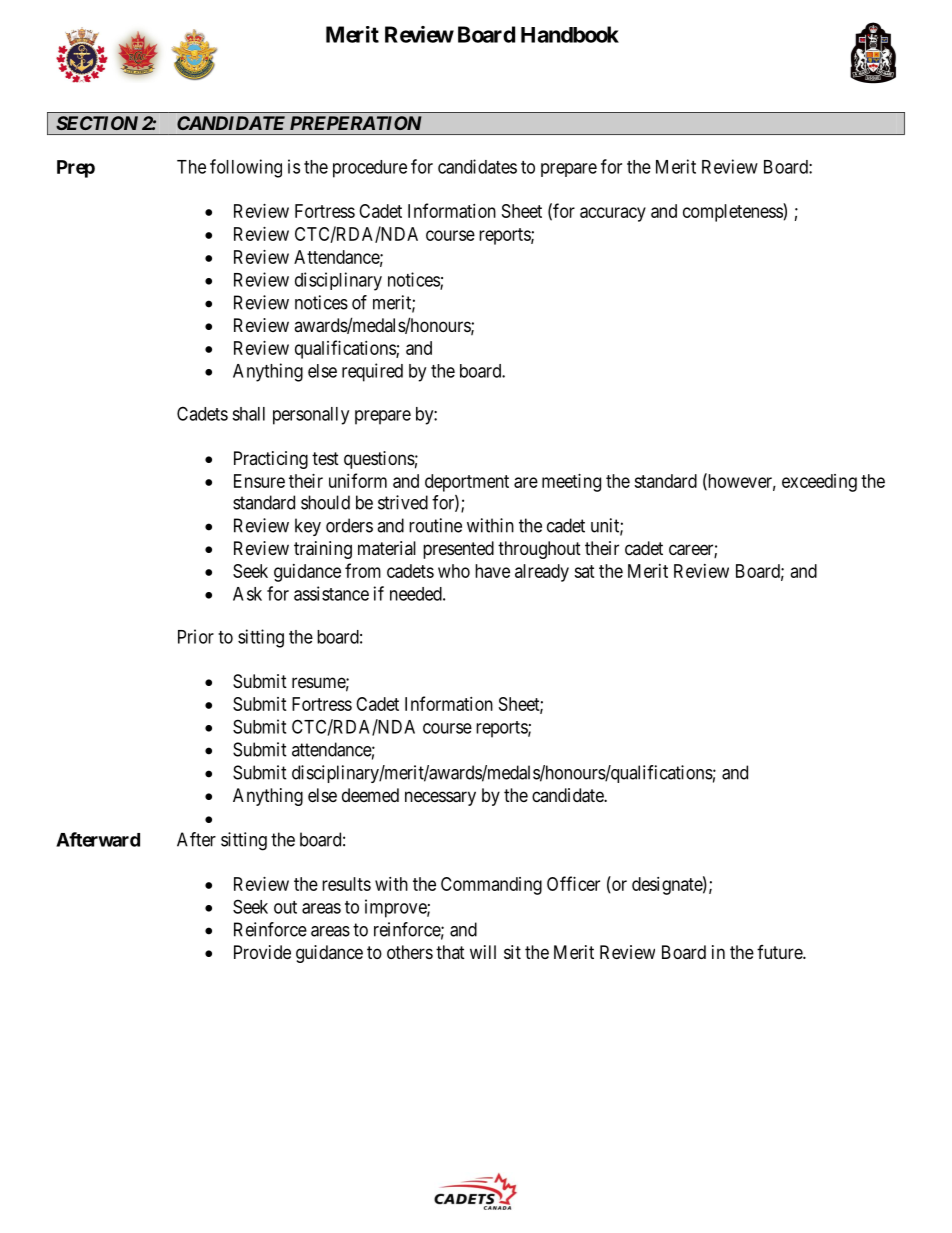 This image has width=952, height=1233. I want to click on following, so click(246, 168).
